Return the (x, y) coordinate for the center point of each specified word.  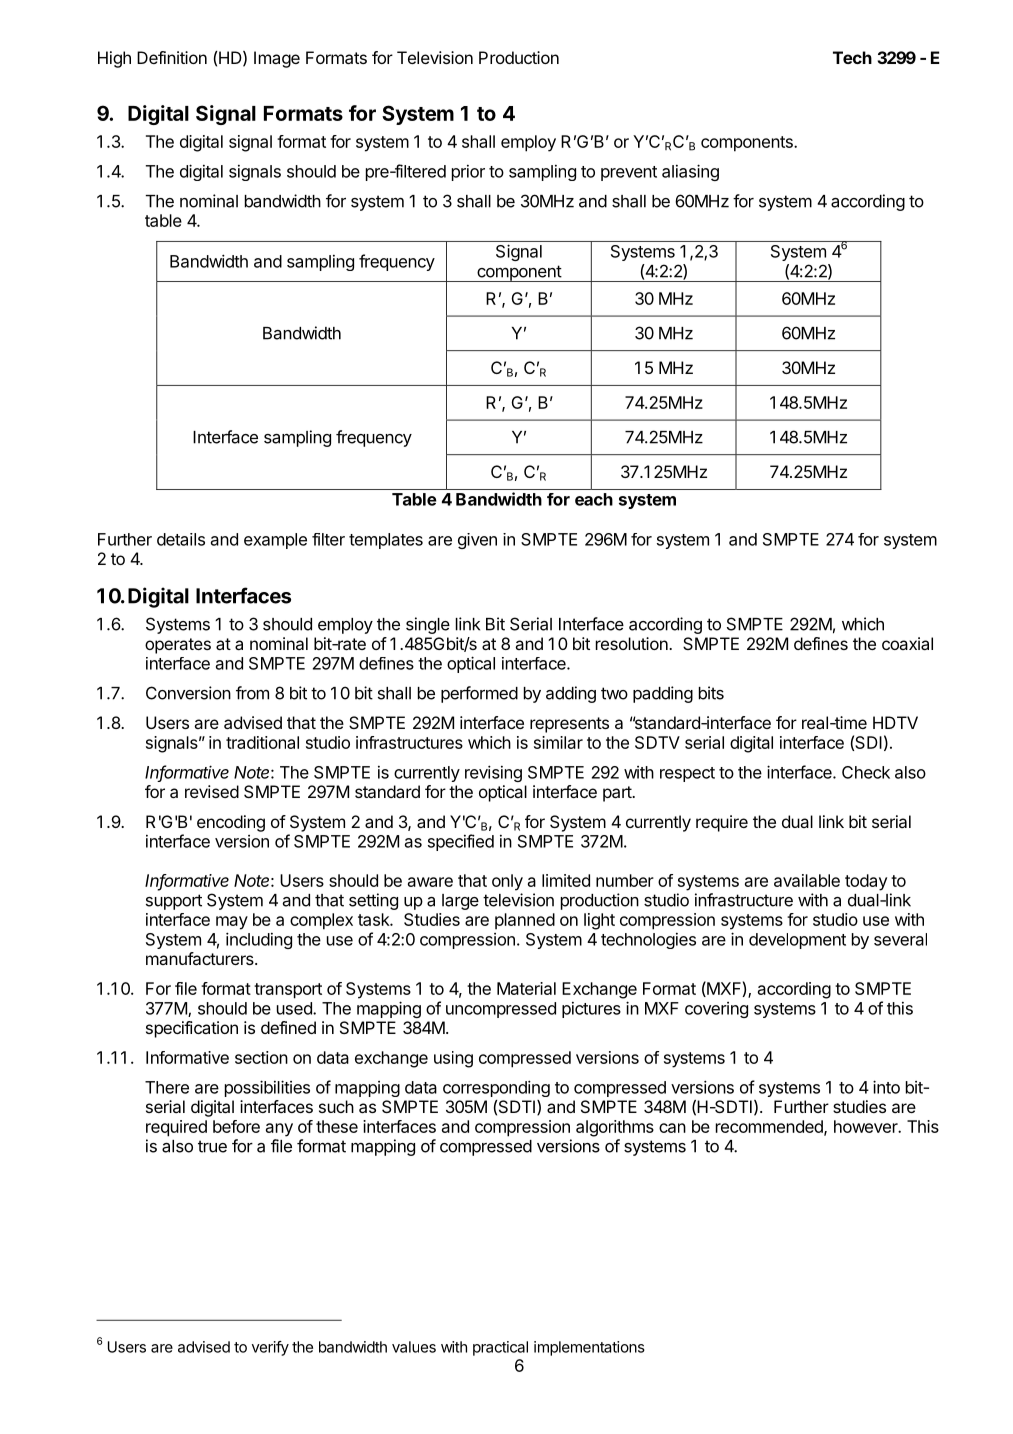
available (807, 880)
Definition (172, 57)
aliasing (690, 172)
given (477, 541)
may (232, 923)
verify (270, 1348)
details (181, 539)
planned (525, 921)
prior (468, 173)
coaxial (907, 643)
